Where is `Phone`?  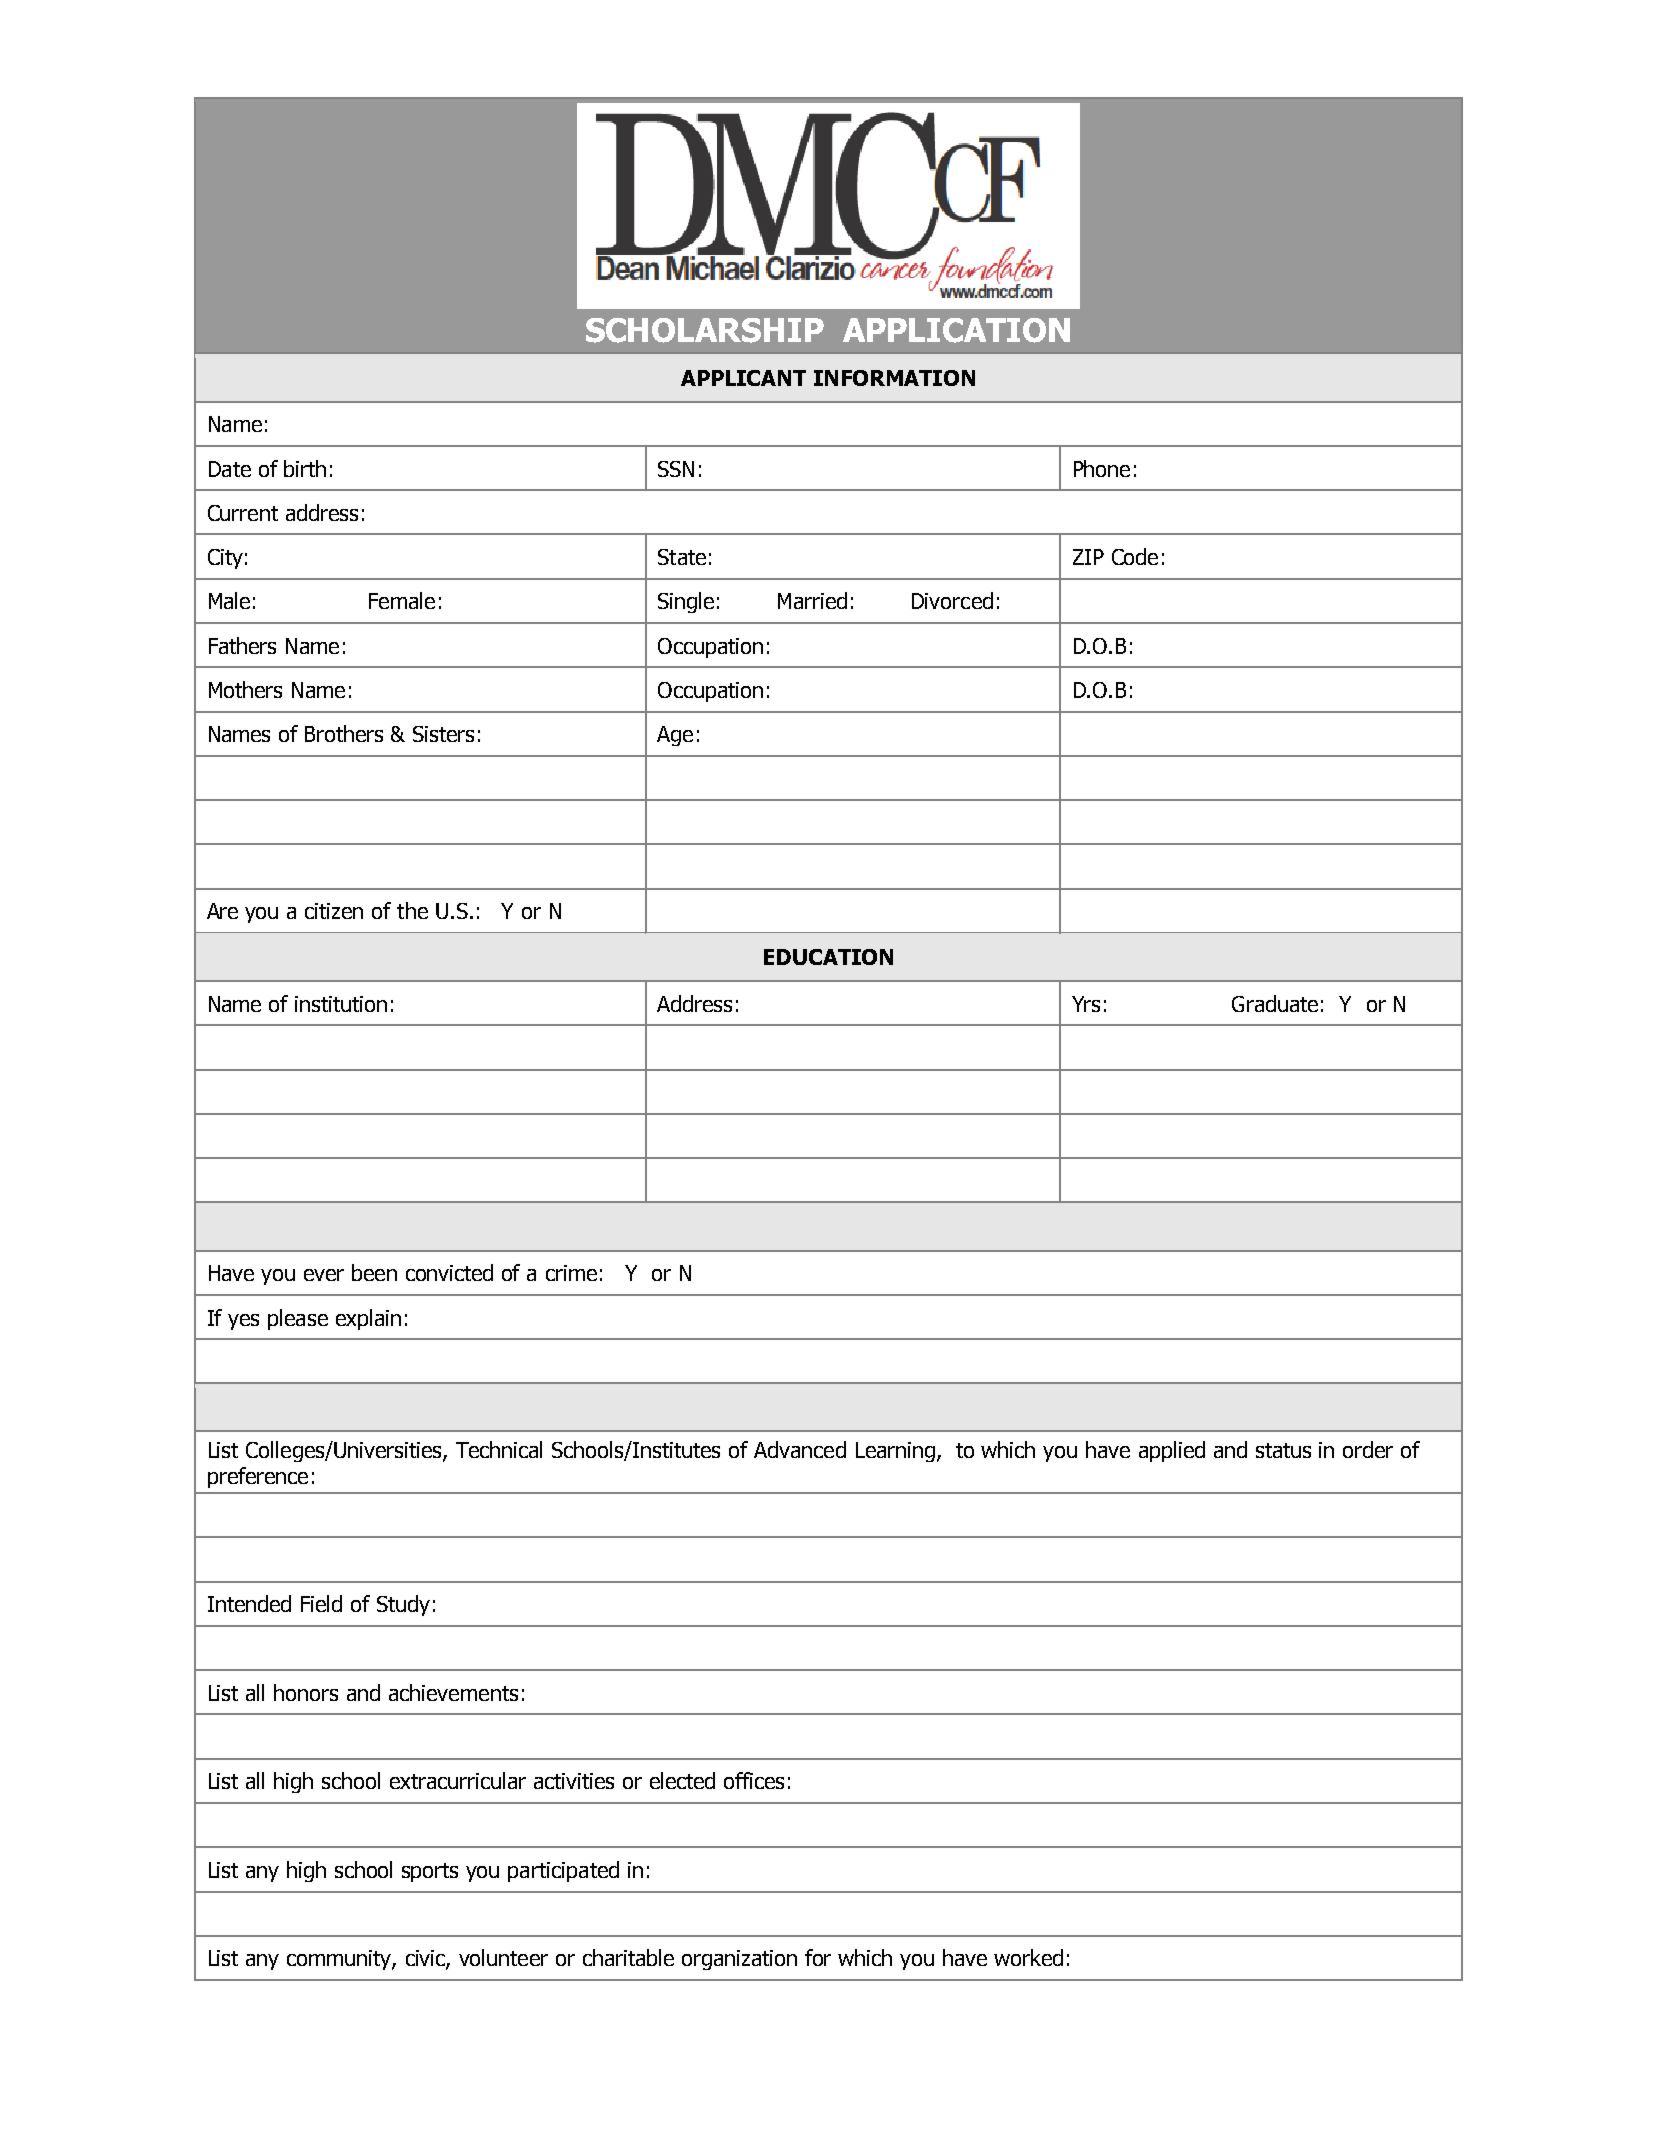
Phone is located at coordinates (1102, 468).
